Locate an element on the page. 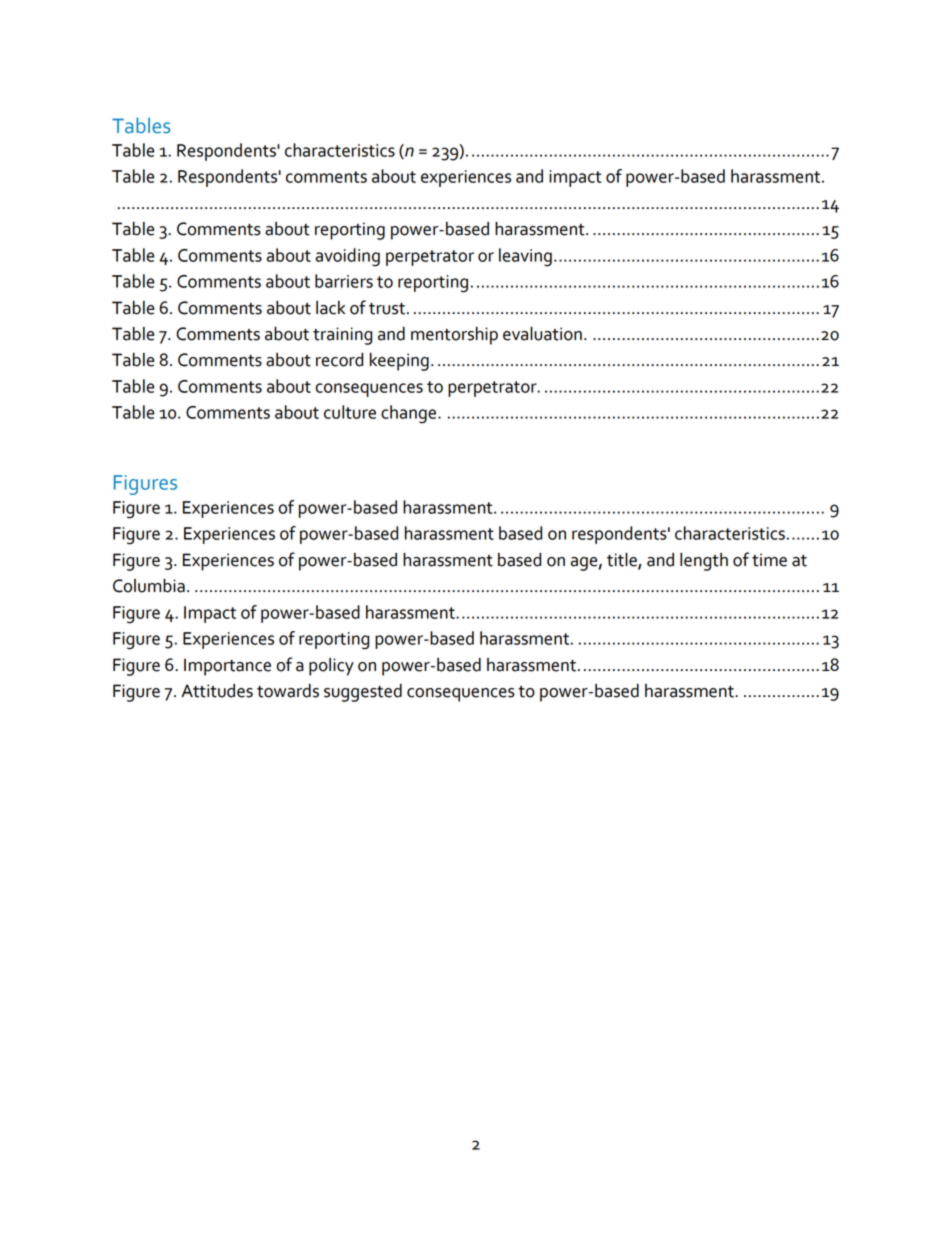  evaluation is located at coordinates (542, 334).
